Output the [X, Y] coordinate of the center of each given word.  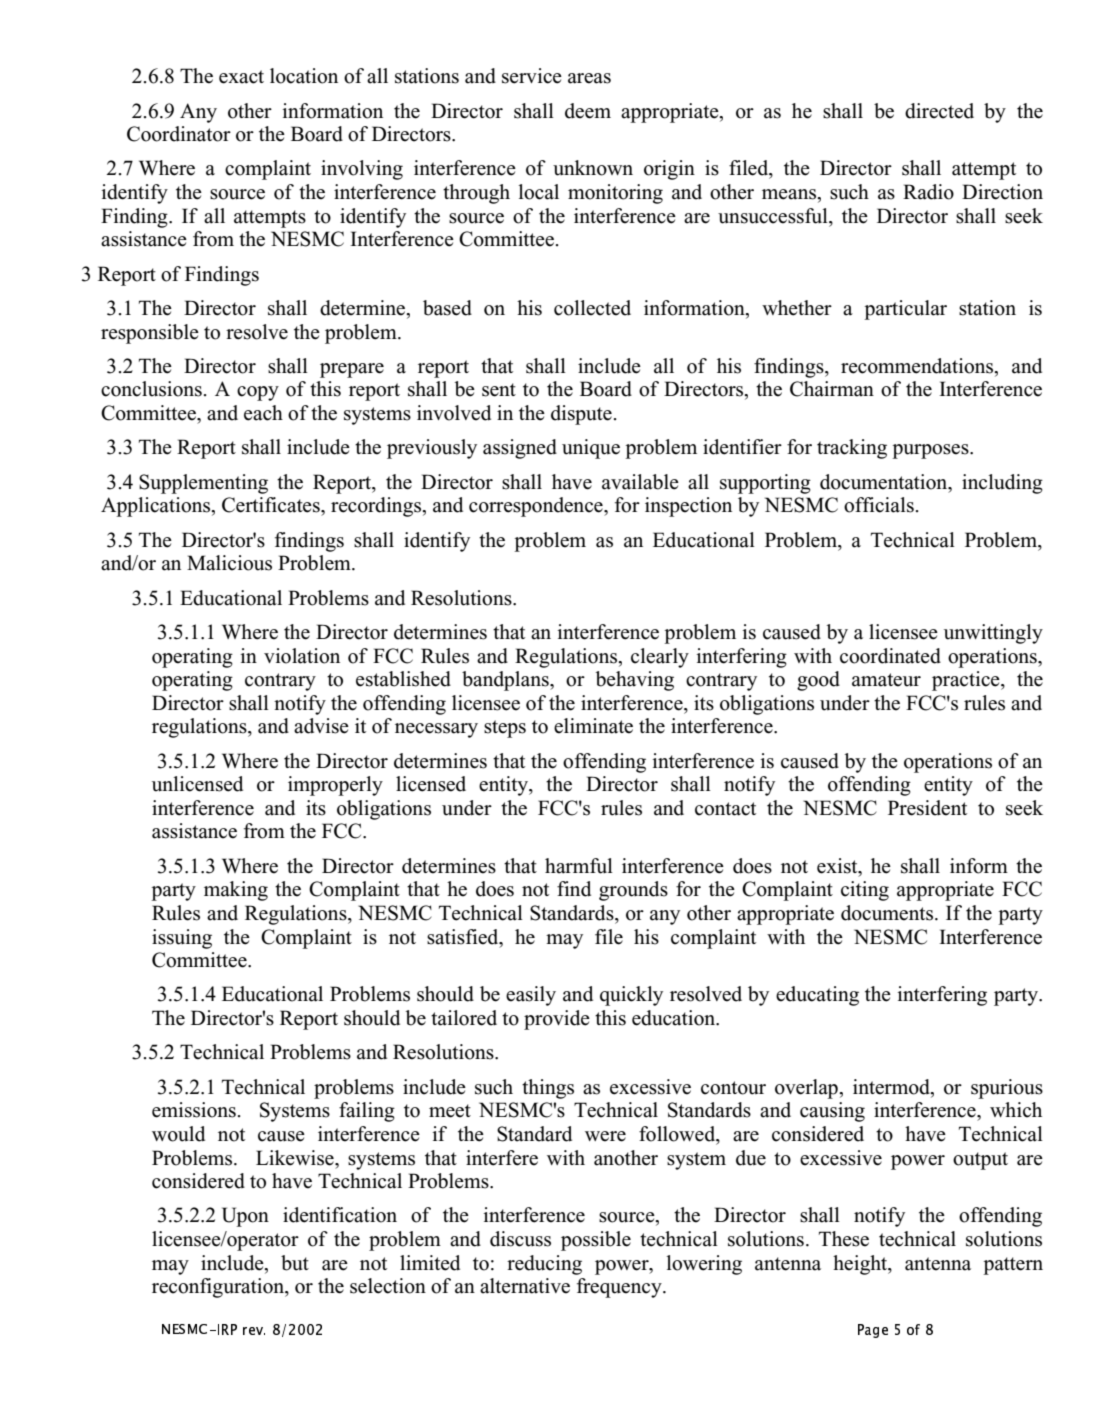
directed [939, 111]
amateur [886, 680]
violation [302, 656]
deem [588, 111]
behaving [635, 681]
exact [241, 77]
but [295, 1263]
